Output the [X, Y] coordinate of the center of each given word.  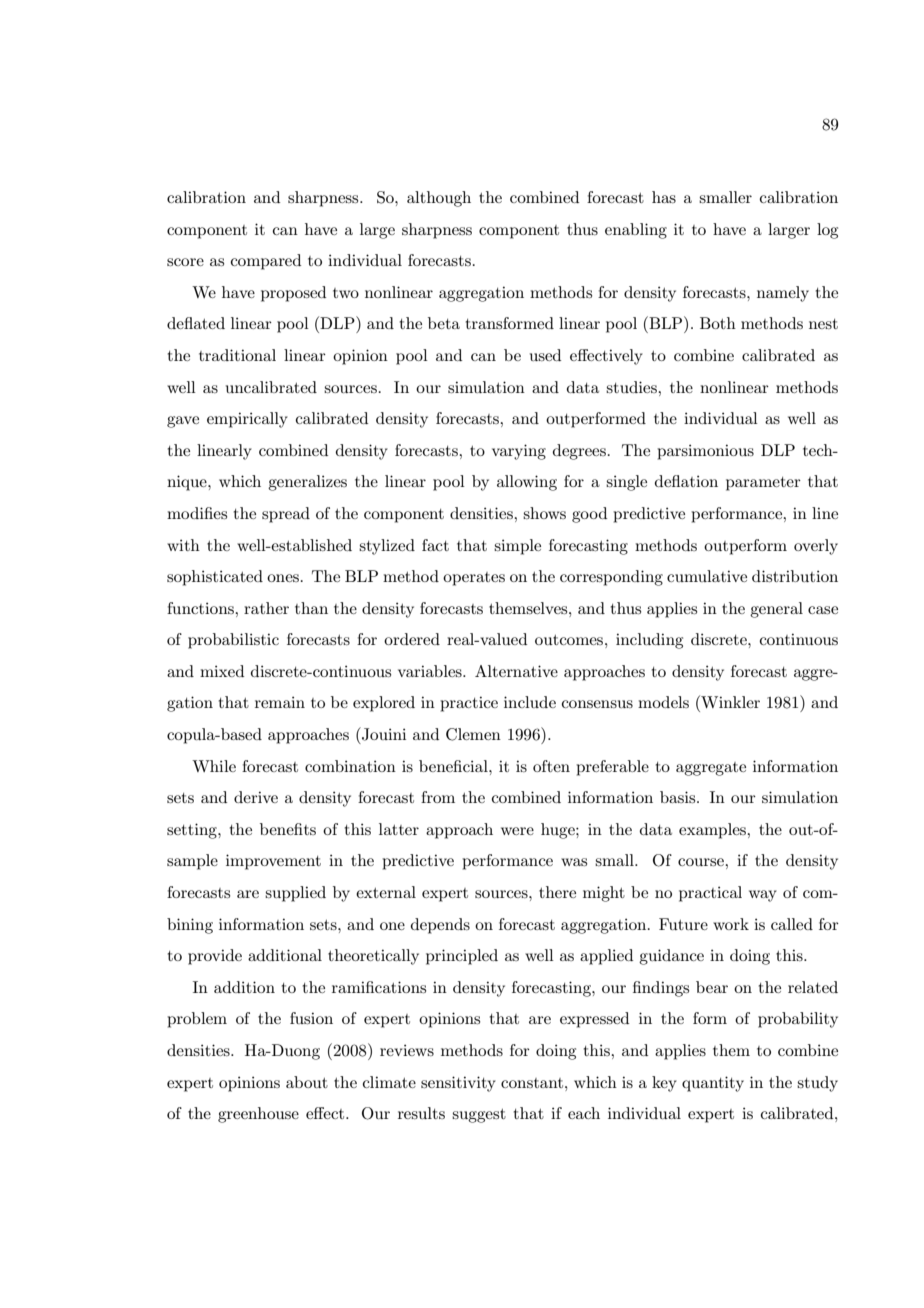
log [827, 231]
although [439, 199]
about [307, 1082]
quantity [713, 1084]
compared [266, 262]
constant [533, 1083]
